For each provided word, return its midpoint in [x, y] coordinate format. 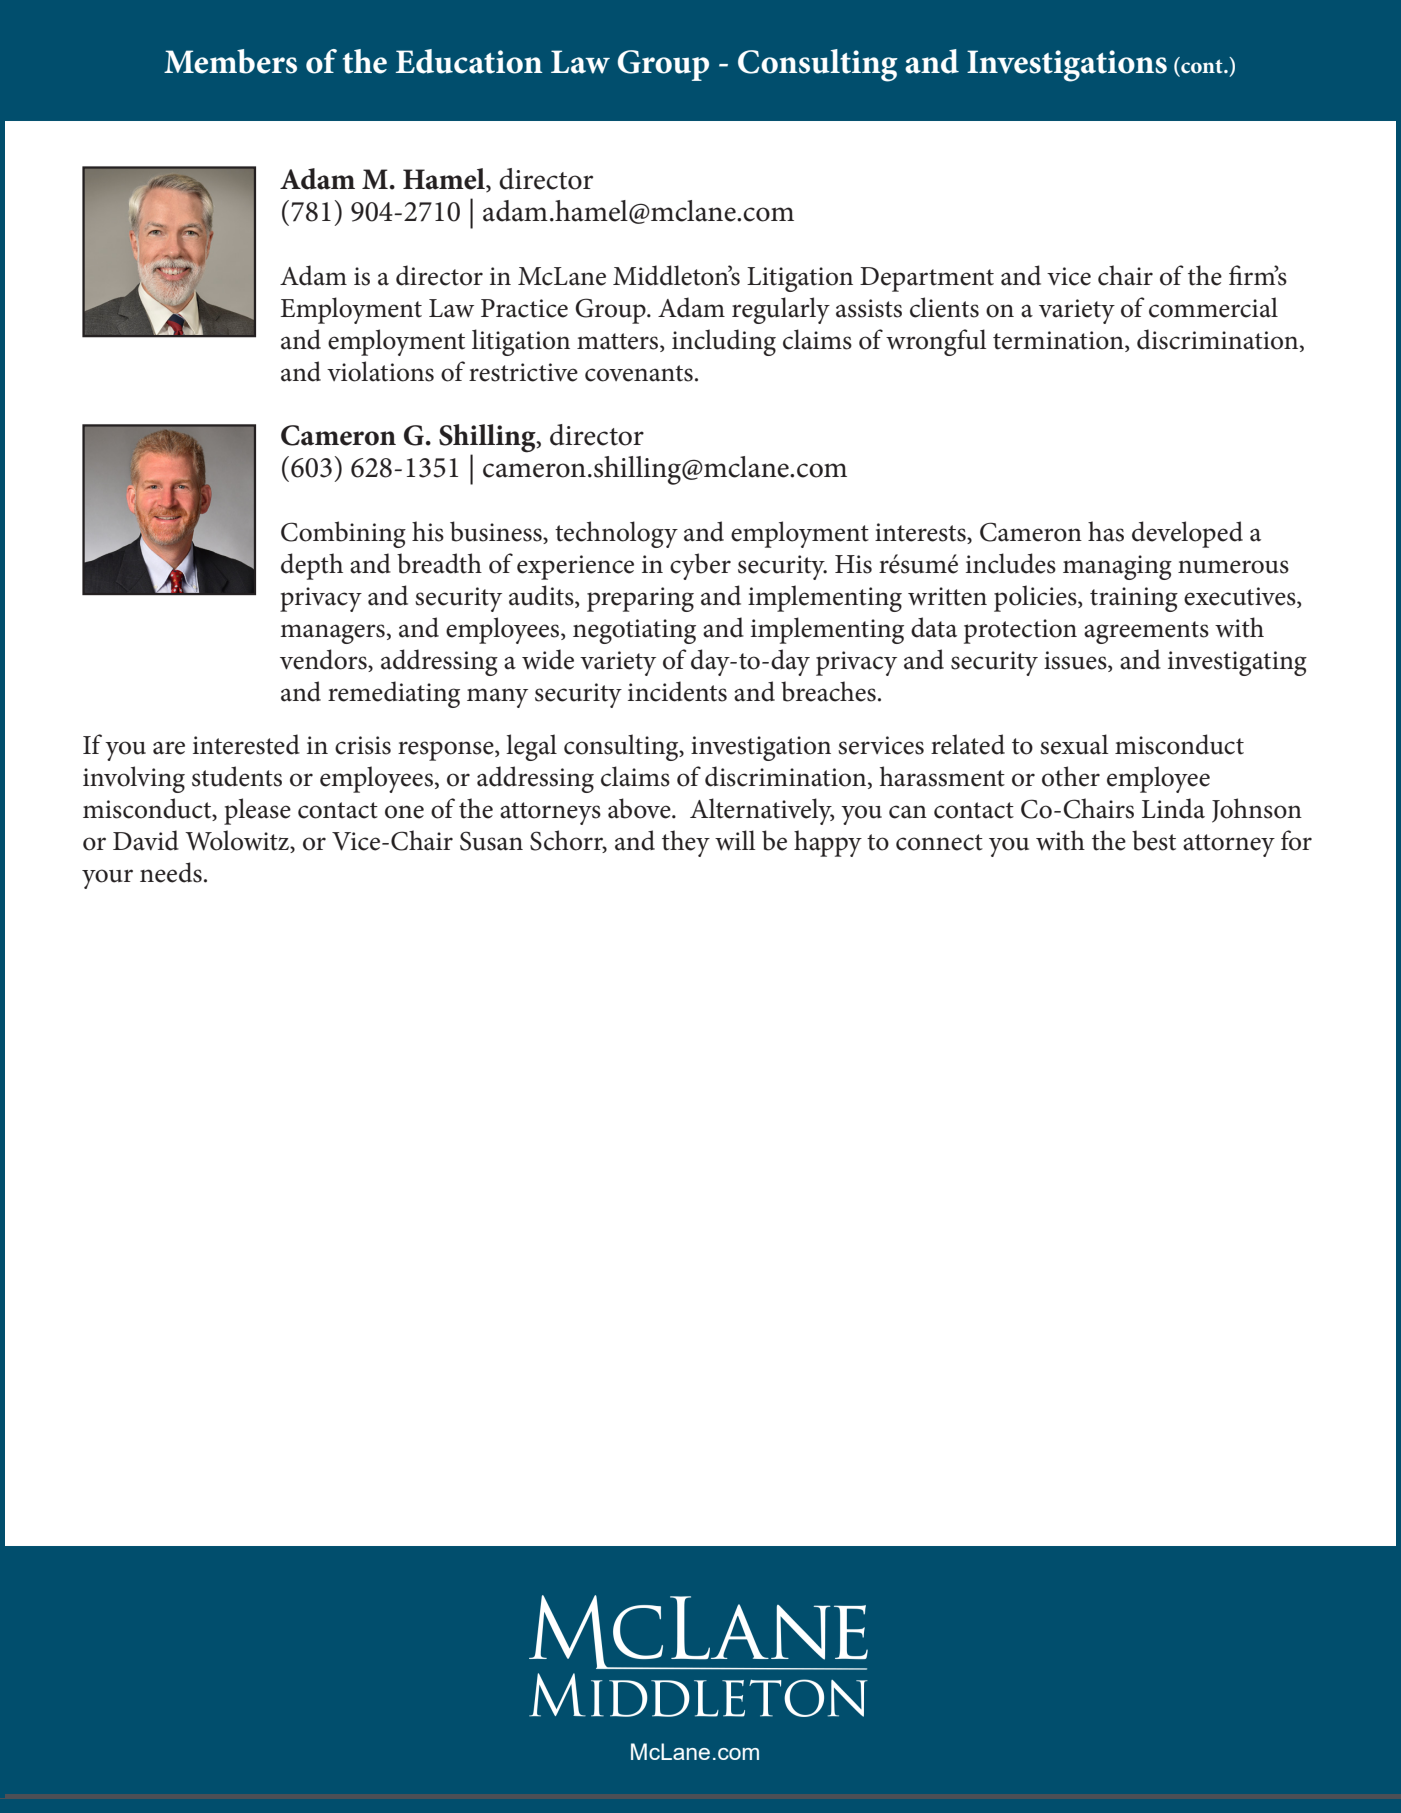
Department [927, 279]
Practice [524, 308]
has [1106, 531]
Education [469, 61]
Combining [343, 534]
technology [616, 534]
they [686, 843]
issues [1076, 661]
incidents [677, 691]
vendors [324, 660]
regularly [781, 310]
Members [230, 61]
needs [171, 872]
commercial [1213, 307]
